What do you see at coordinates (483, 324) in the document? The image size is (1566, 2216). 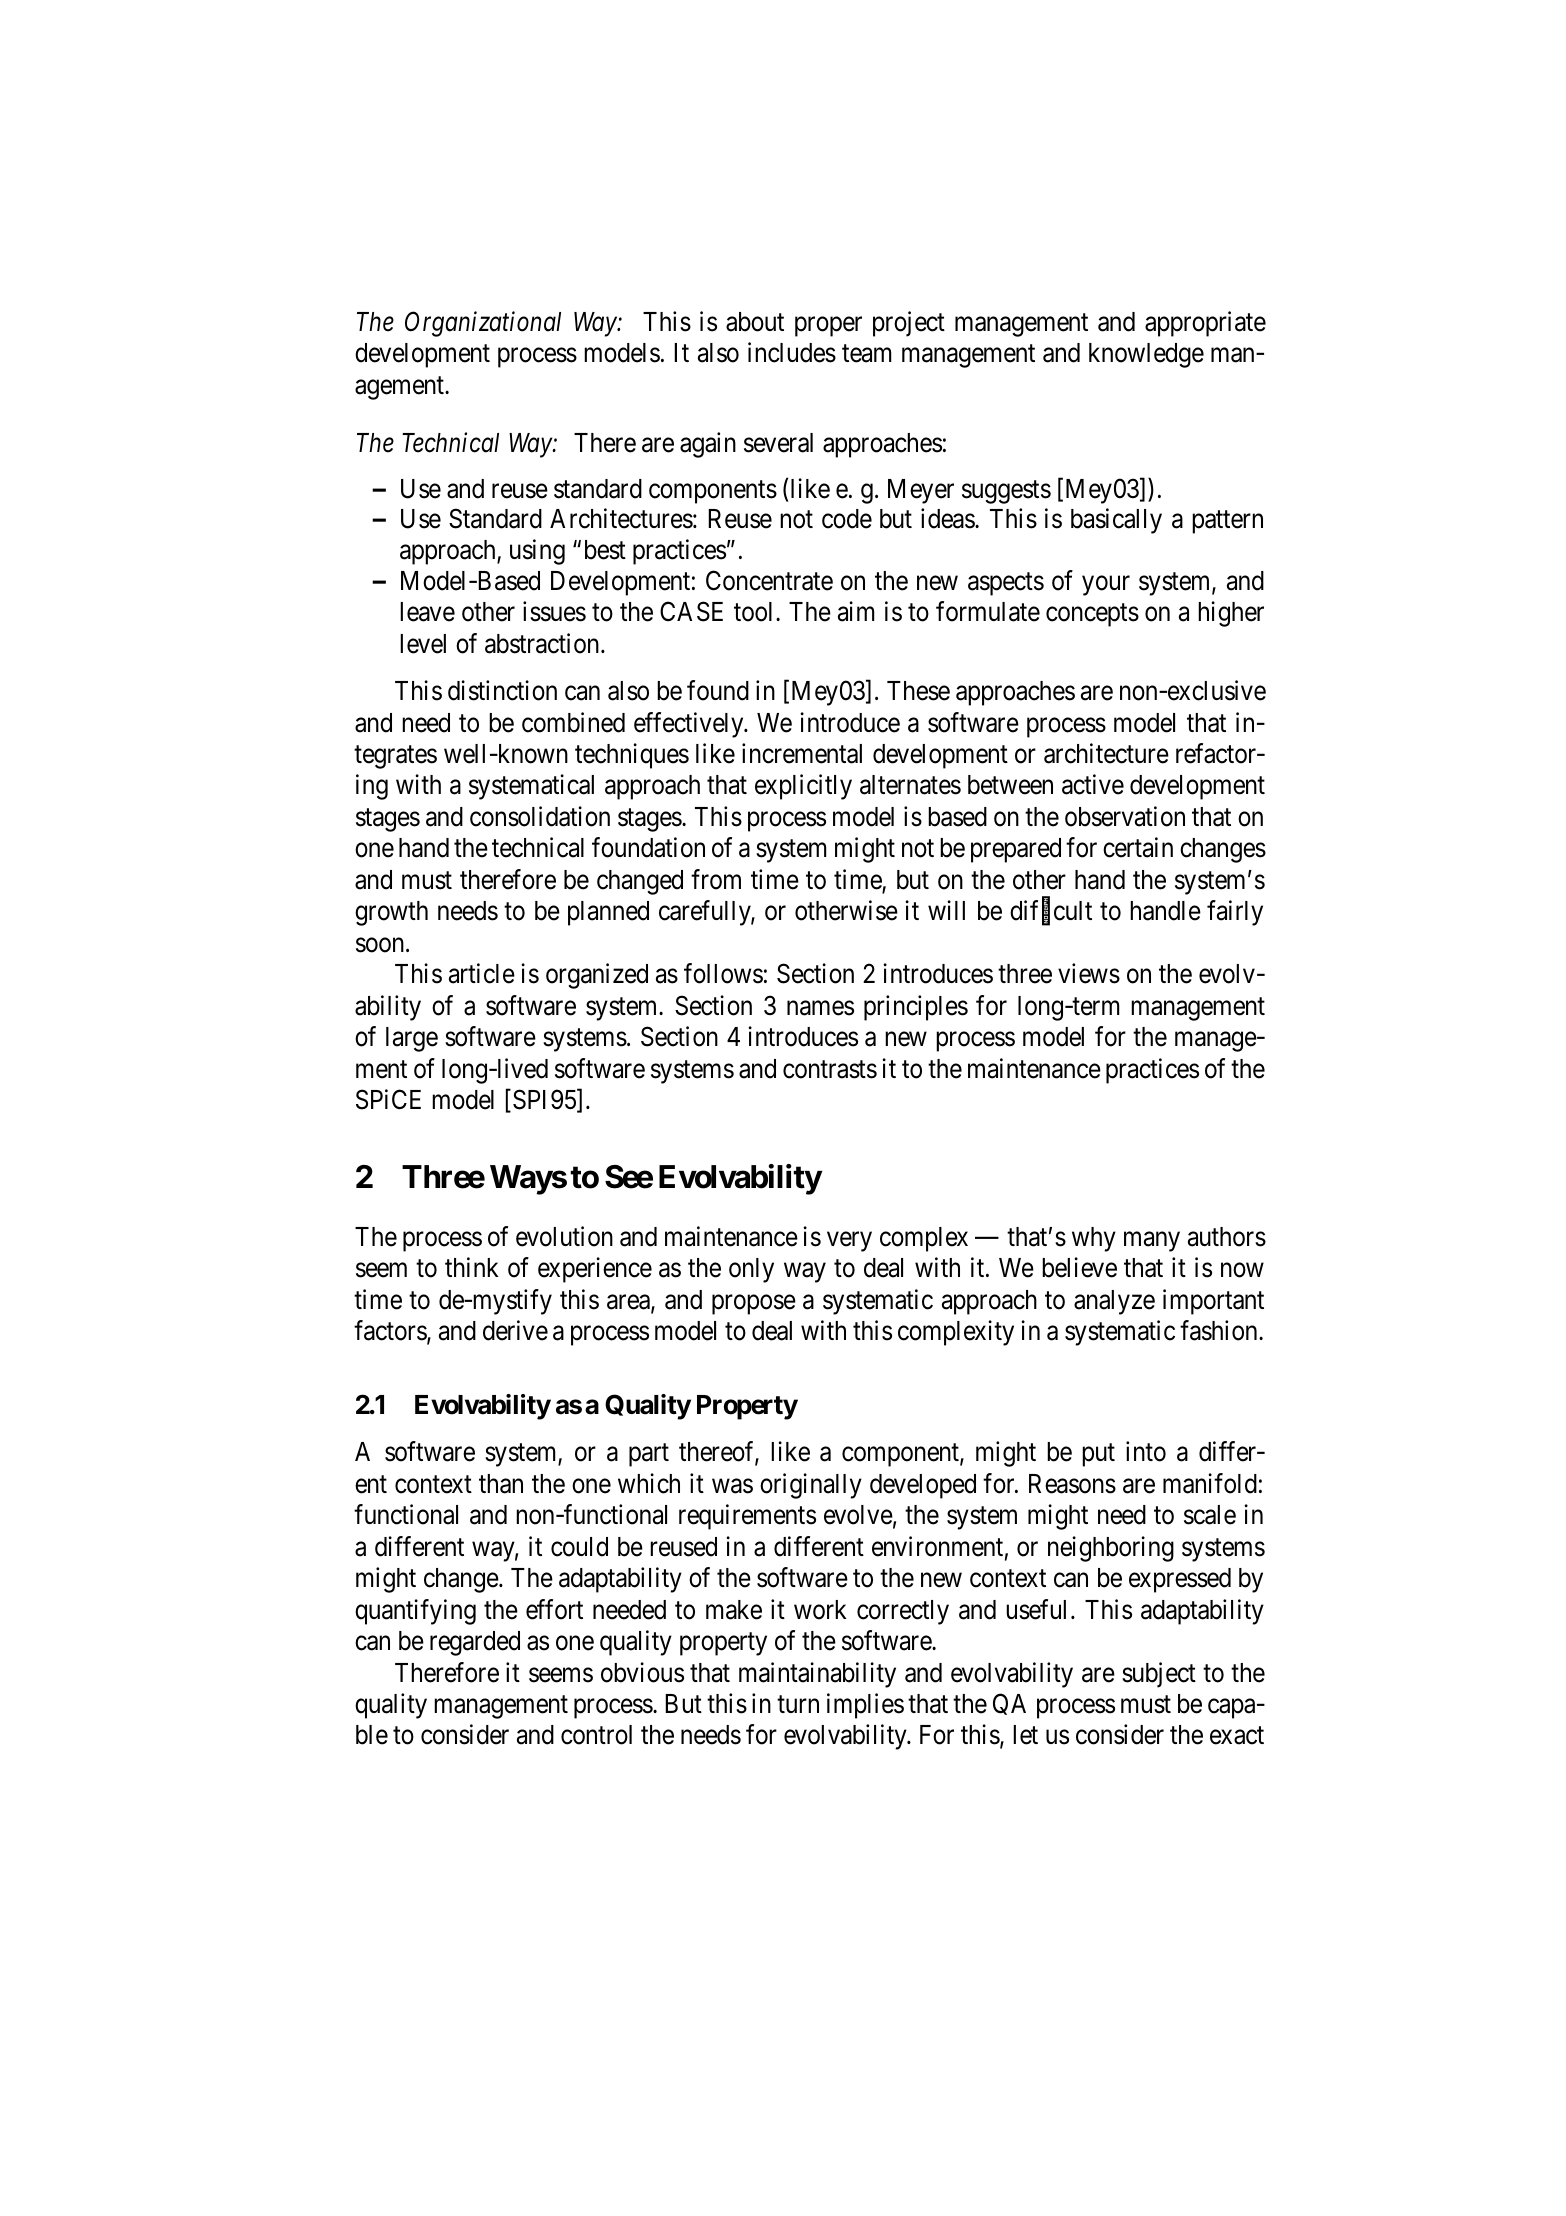 I see `Organizational` at bounding box center [483, 324].
